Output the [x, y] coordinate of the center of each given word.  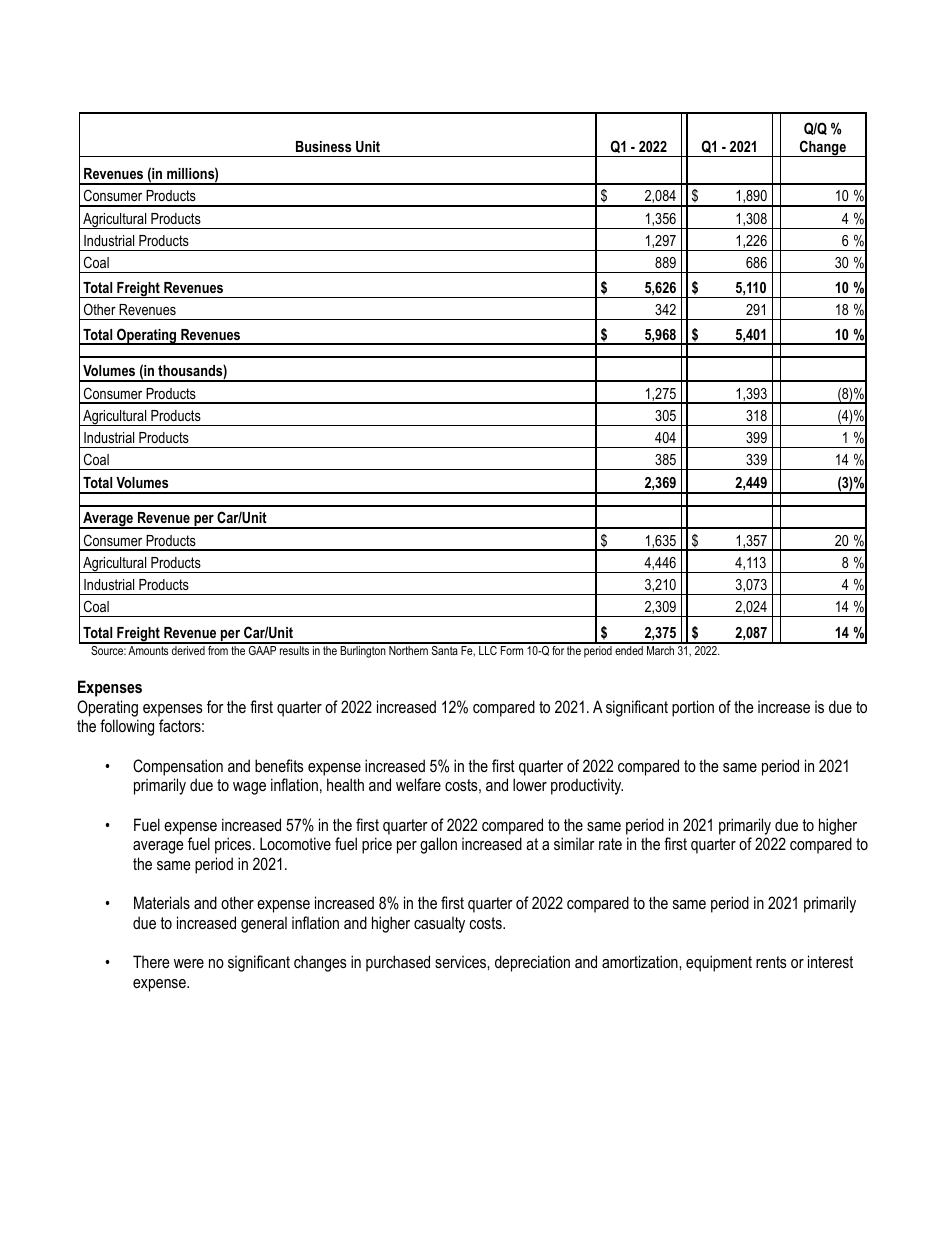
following [127, 727]
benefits [279, 765]
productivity [587, 786]
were [189, 963]
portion [693, 708]
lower [530, 784]
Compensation [178, 767]
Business [323, 146]
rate [610, 844]
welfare [418, 784]
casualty [439, 924]
